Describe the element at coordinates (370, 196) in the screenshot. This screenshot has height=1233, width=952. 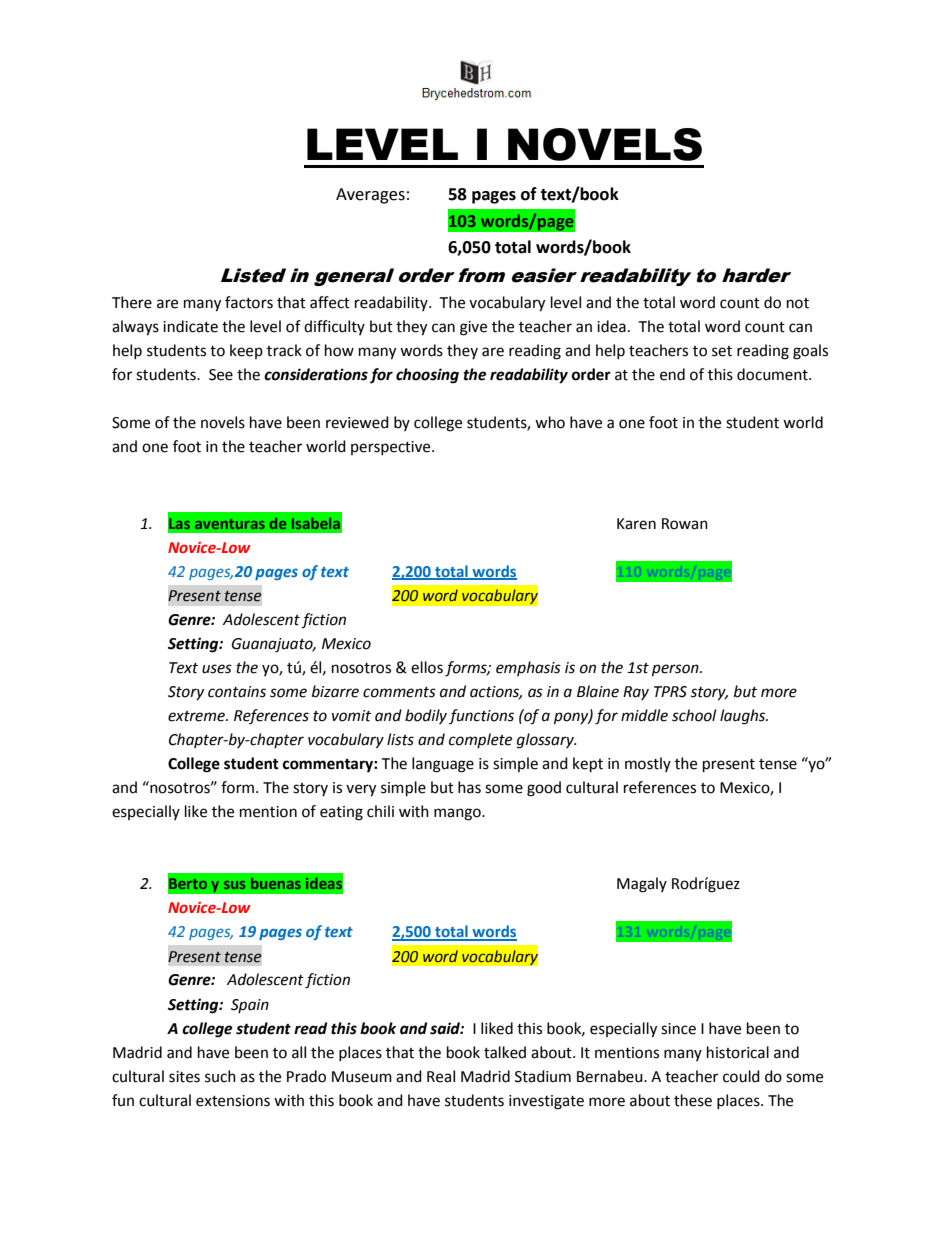
I see `Averages` at that location.
